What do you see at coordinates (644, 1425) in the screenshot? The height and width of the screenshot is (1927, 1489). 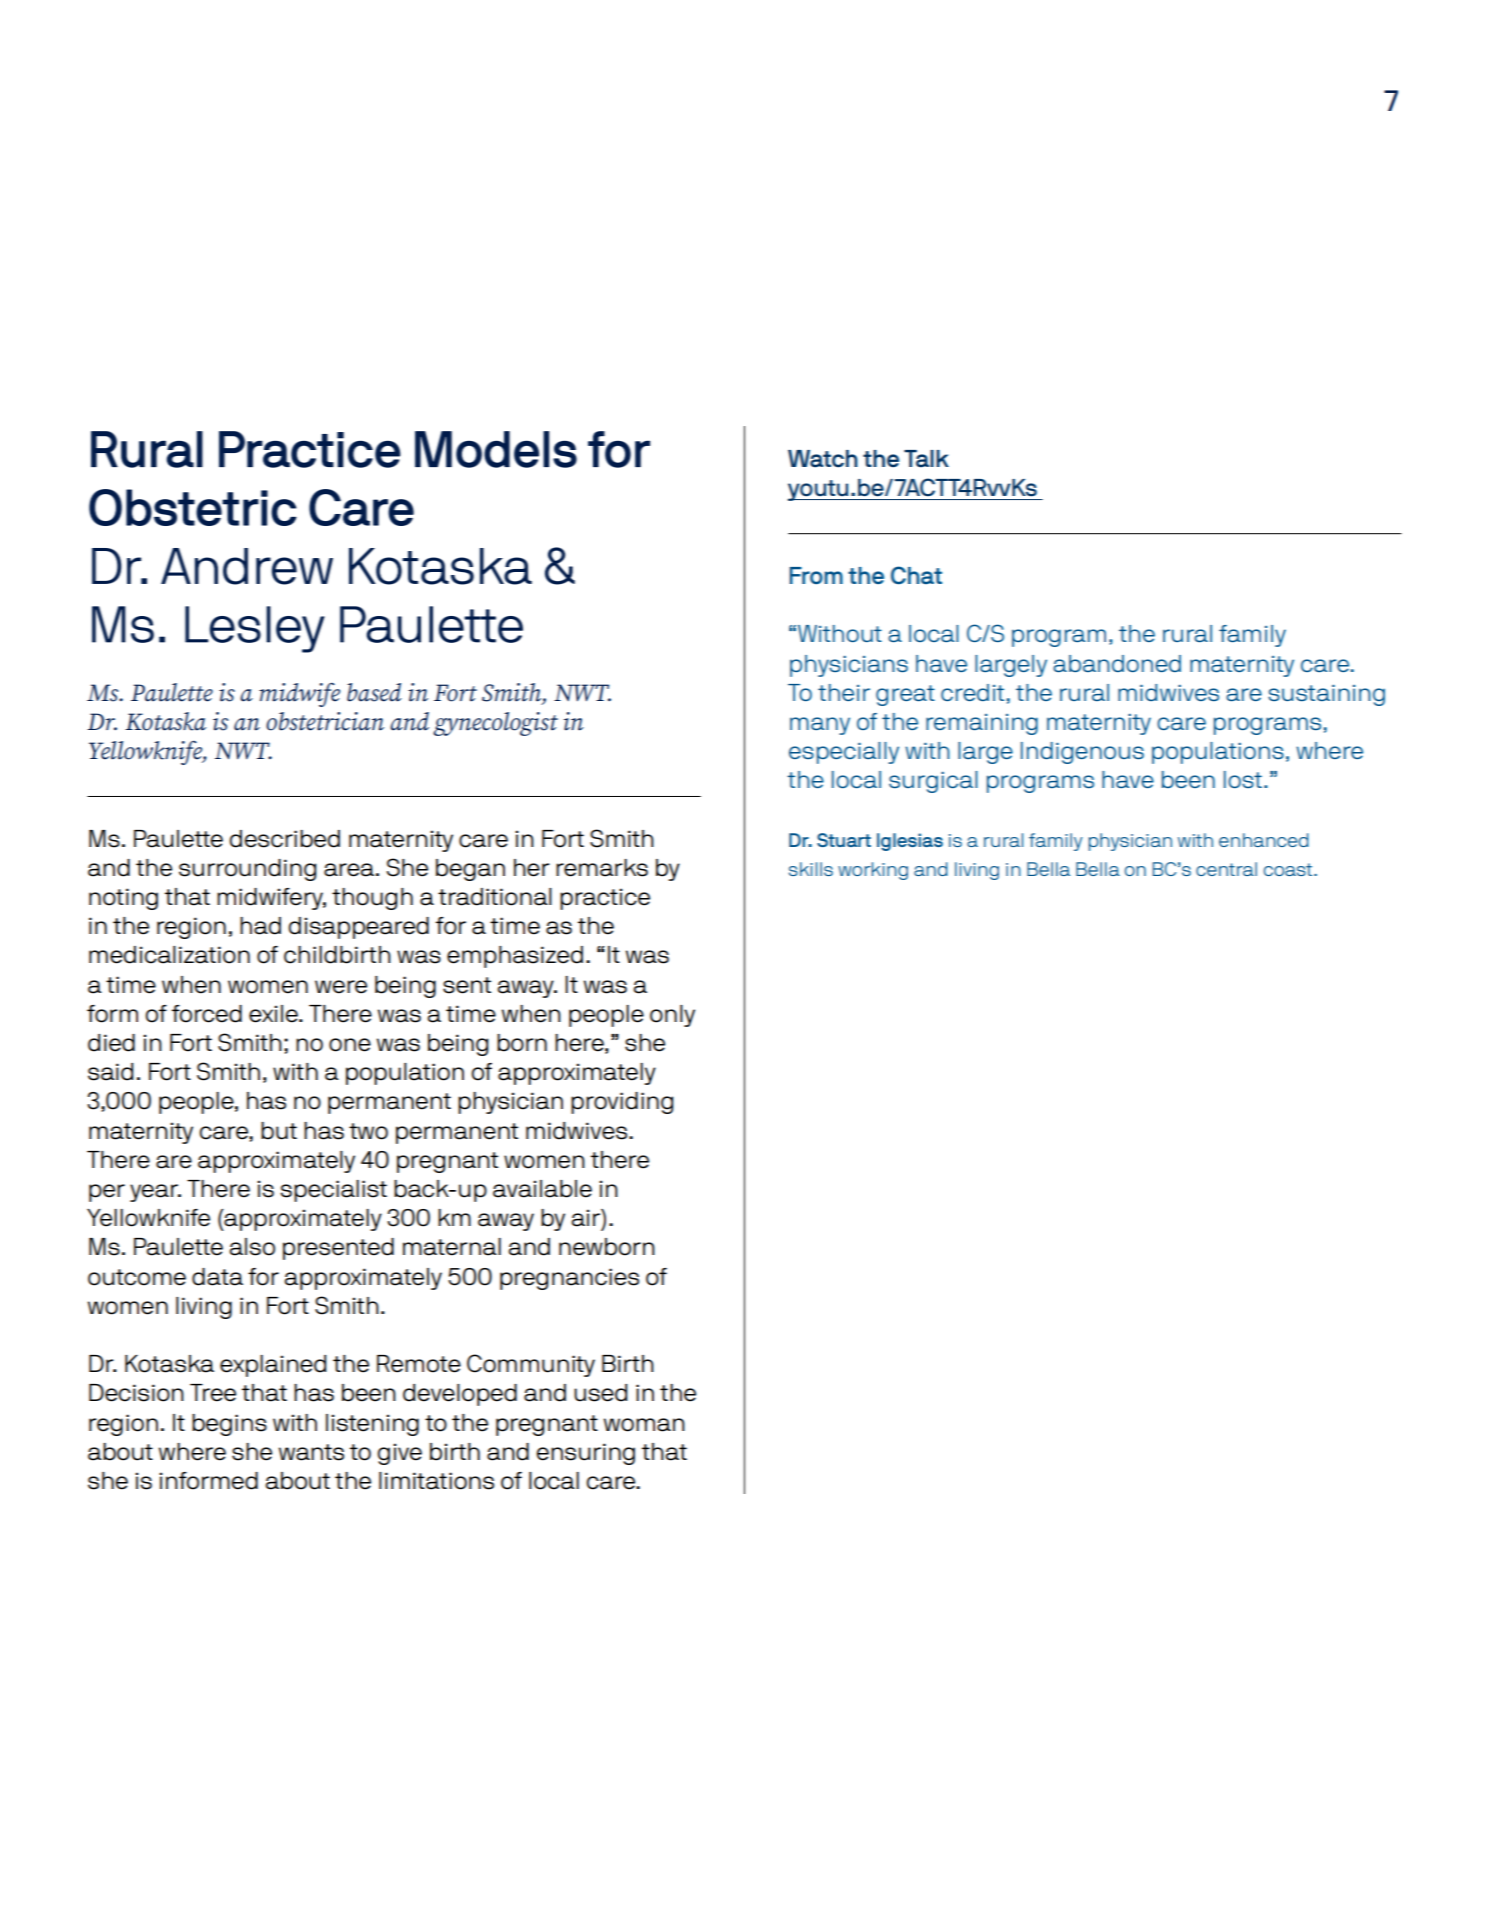 I see `woman` at bounding box center [644, 1425].
